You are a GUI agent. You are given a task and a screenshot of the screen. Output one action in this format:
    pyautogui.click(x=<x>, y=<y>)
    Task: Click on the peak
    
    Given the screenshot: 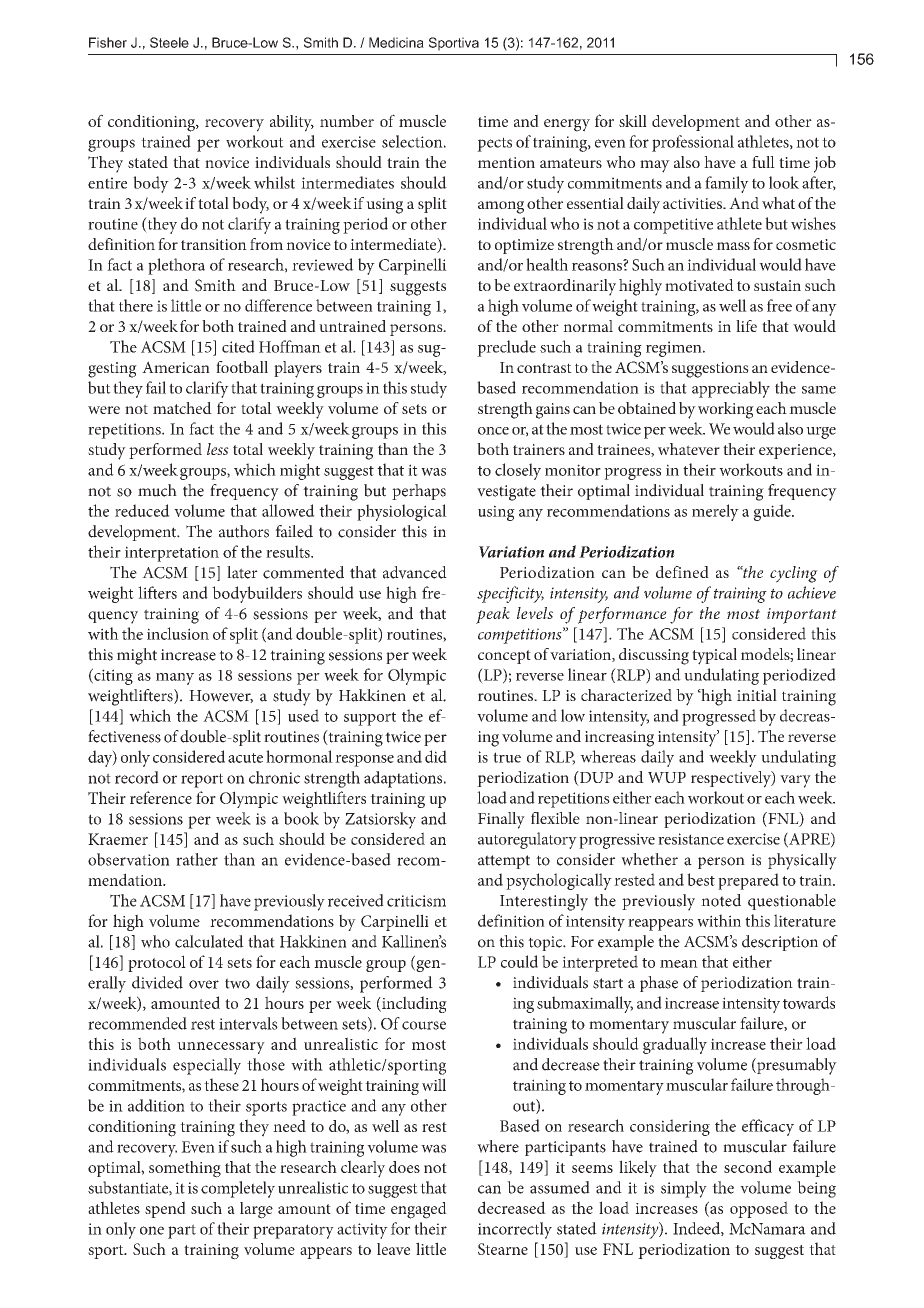 What is the action you would take?
    pyautogui.click(x=493, y=615)
